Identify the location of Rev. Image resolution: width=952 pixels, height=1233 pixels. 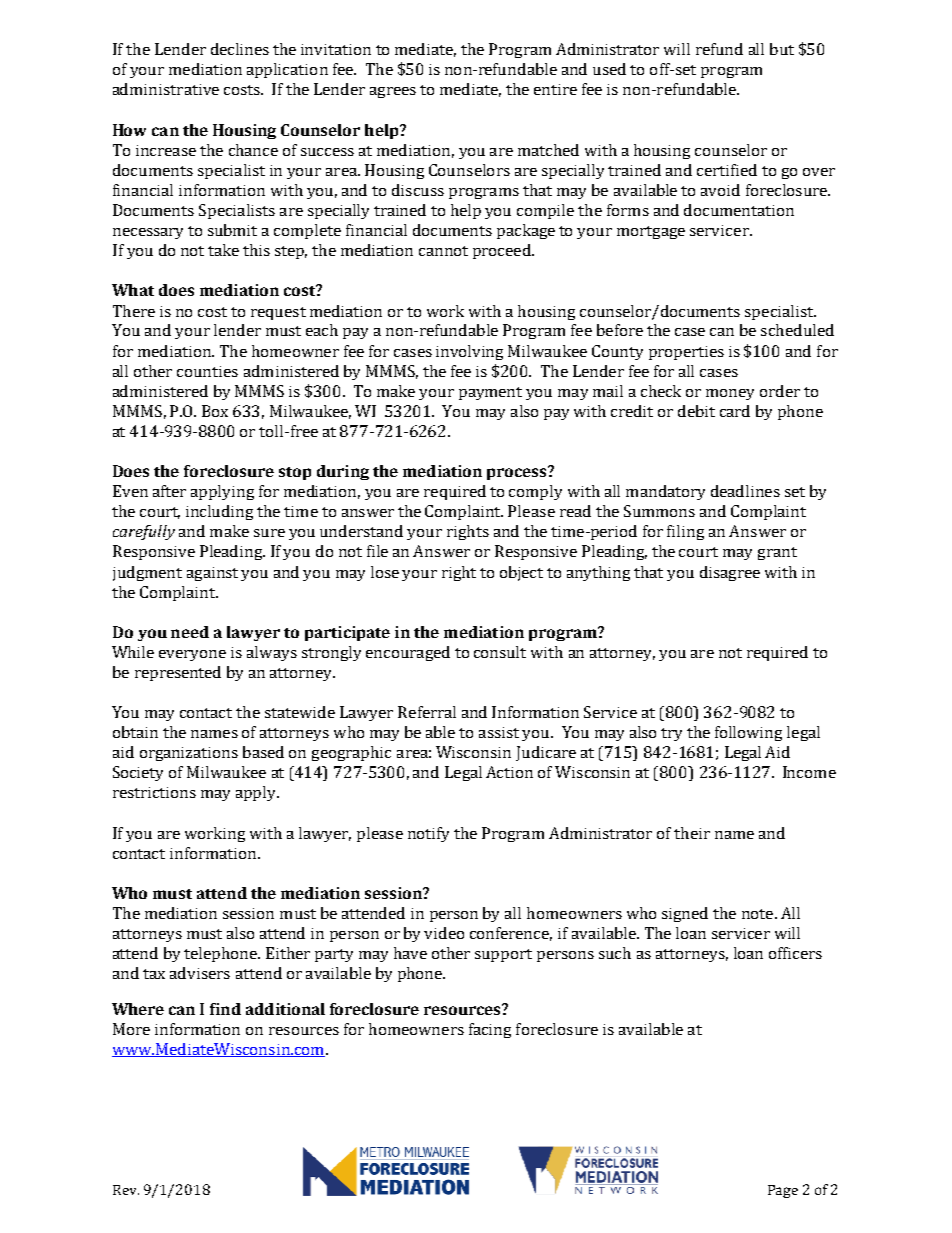
(126, 1190).
